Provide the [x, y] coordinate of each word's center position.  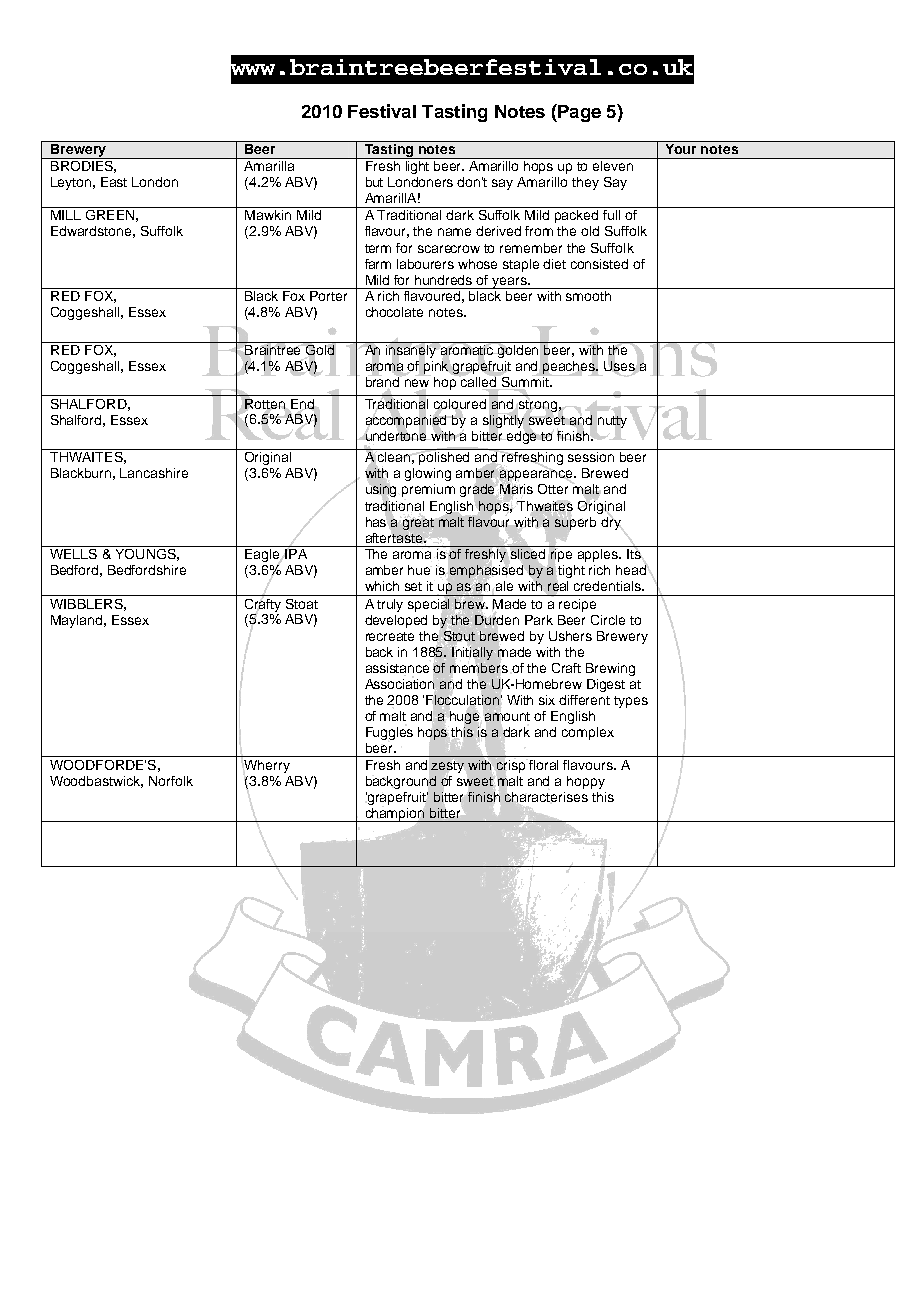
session [591, 455]
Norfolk [171, 781]
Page [578, 113]
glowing [428, 474]
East [114, 182]
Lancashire [154, 473]
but [374, 182]
